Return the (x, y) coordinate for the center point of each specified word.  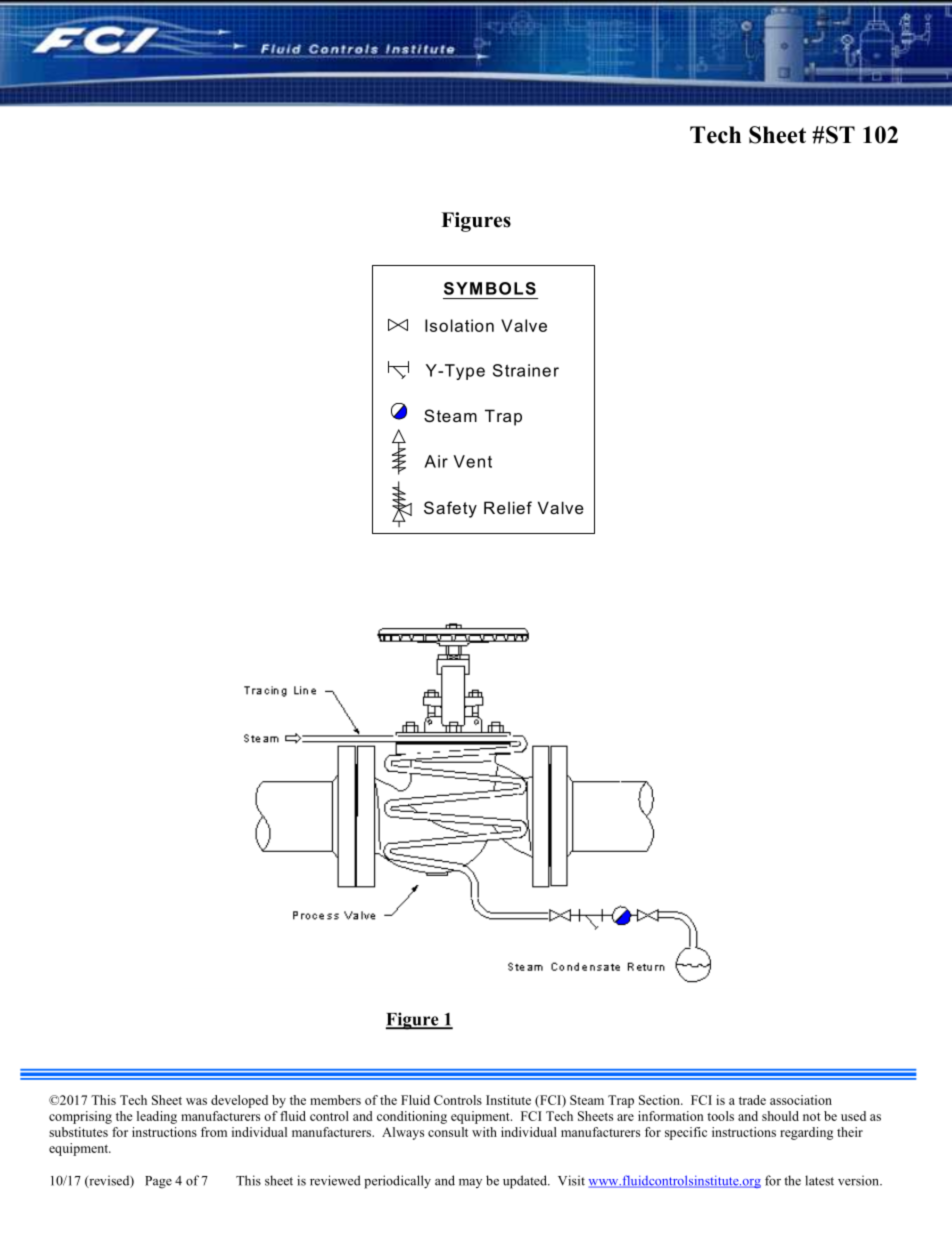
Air (436, 461)
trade (752, 1100)
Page (158, 1182)
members (335, 1100)
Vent (472, 461)
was (196, 1101)
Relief (508, 507)
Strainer (526, 370)
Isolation (459, 325)
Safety (450, 509)
